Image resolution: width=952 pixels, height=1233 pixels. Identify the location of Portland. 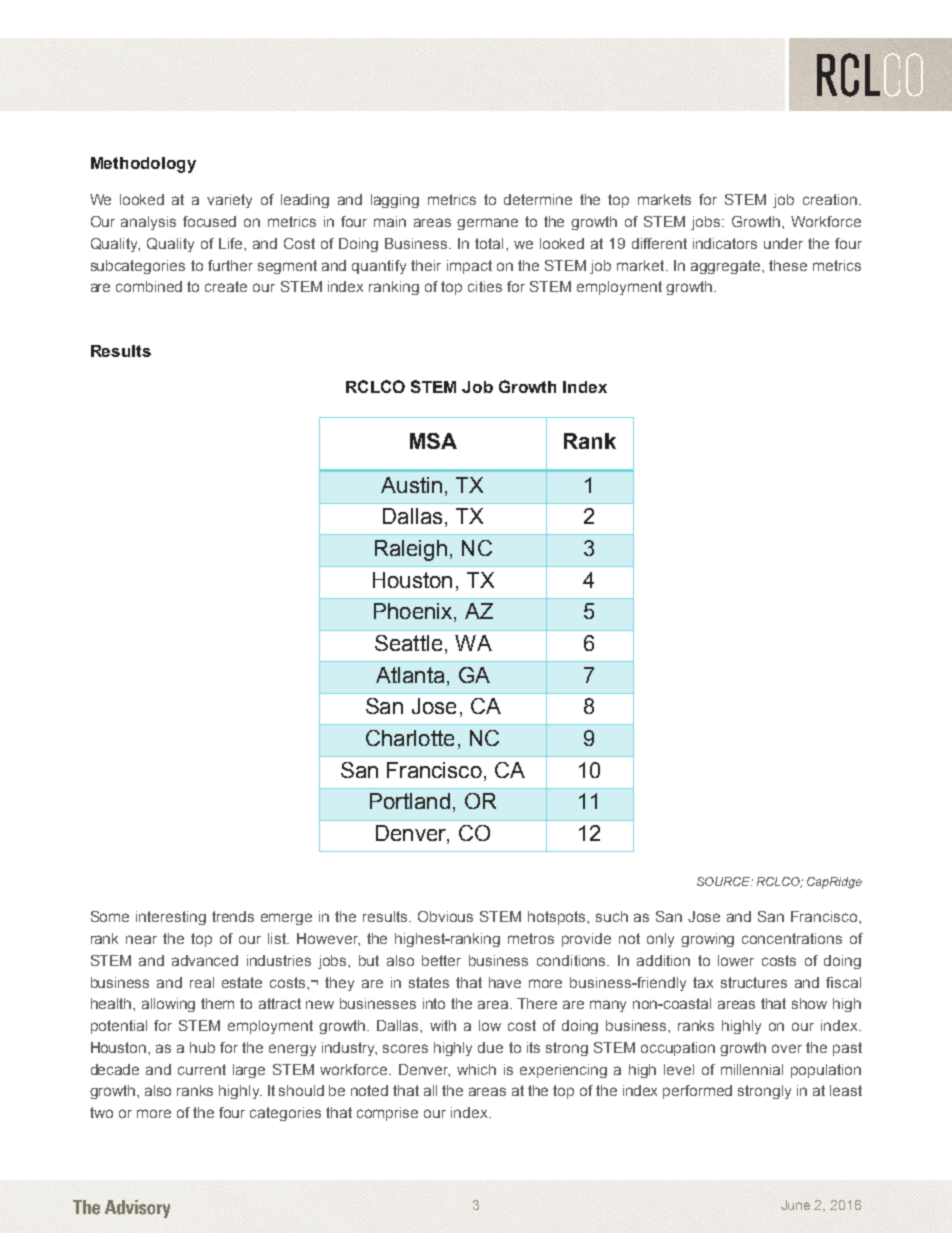
(410, 801).
